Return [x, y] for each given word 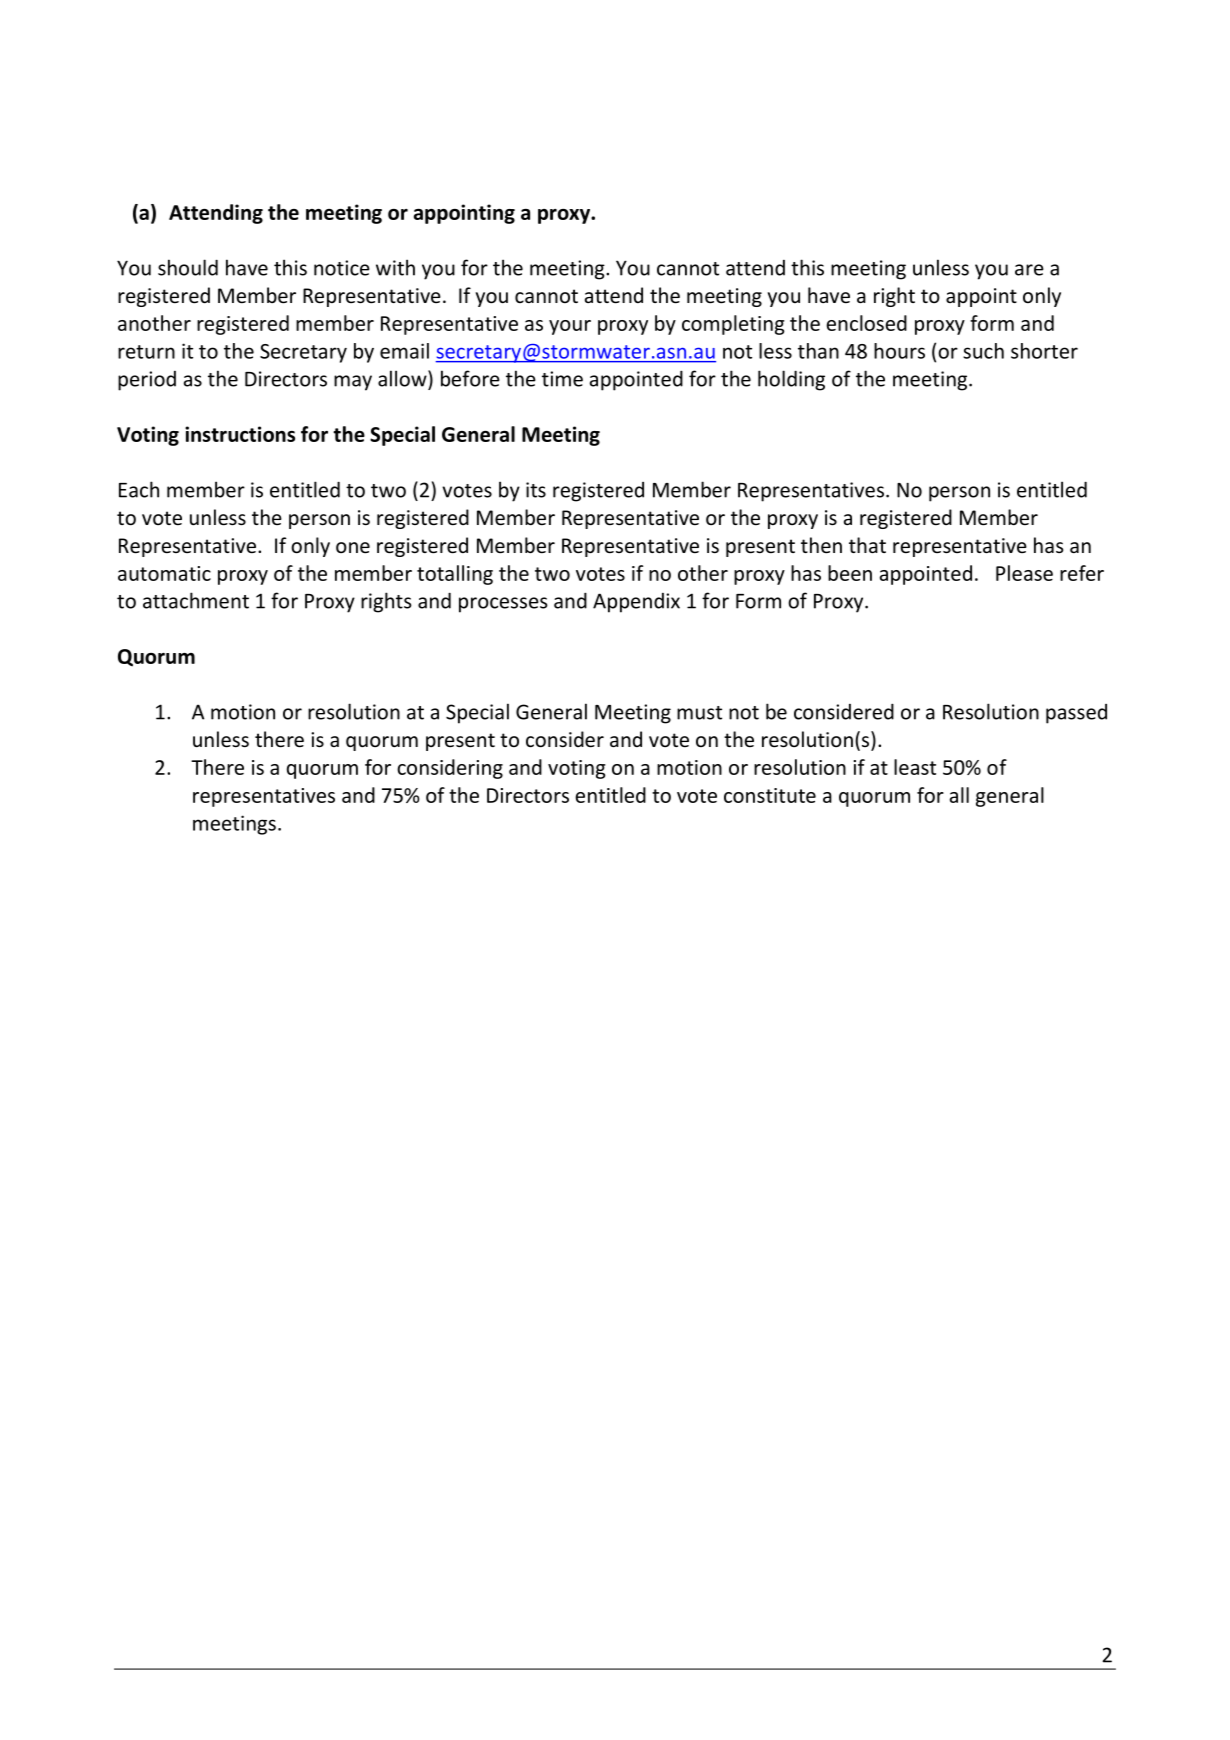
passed [1076, 714]
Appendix [636, 603]
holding [791, 380]
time [562, 379]
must [699, 713]
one [353, 548]
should [188, 267]
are [1029, 270]
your [570, 327]
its [536, 490]
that [867, 545]
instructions [240, 434]
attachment [196, 600]
